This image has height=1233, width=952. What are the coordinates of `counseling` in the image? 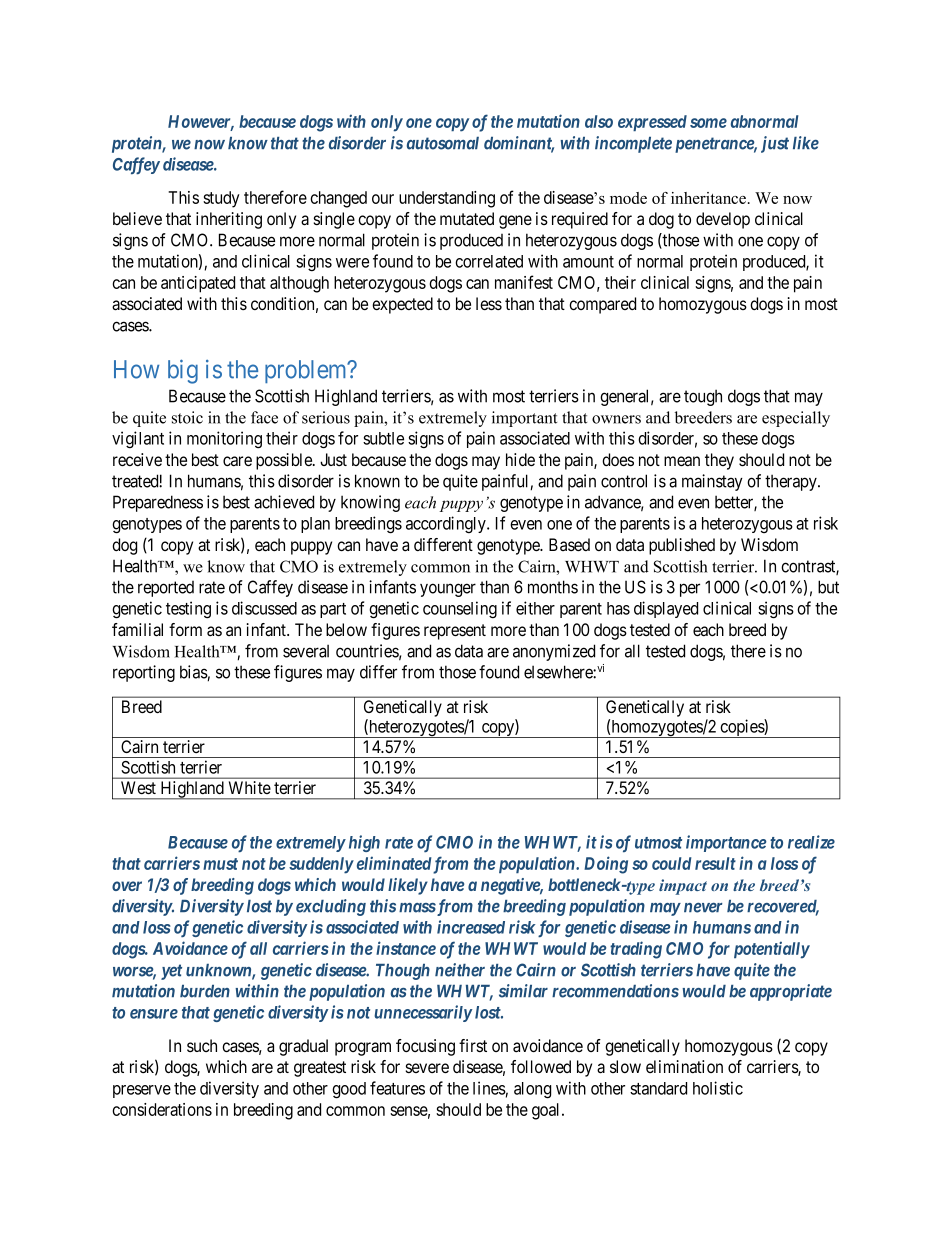 It's located at (460, 609).
